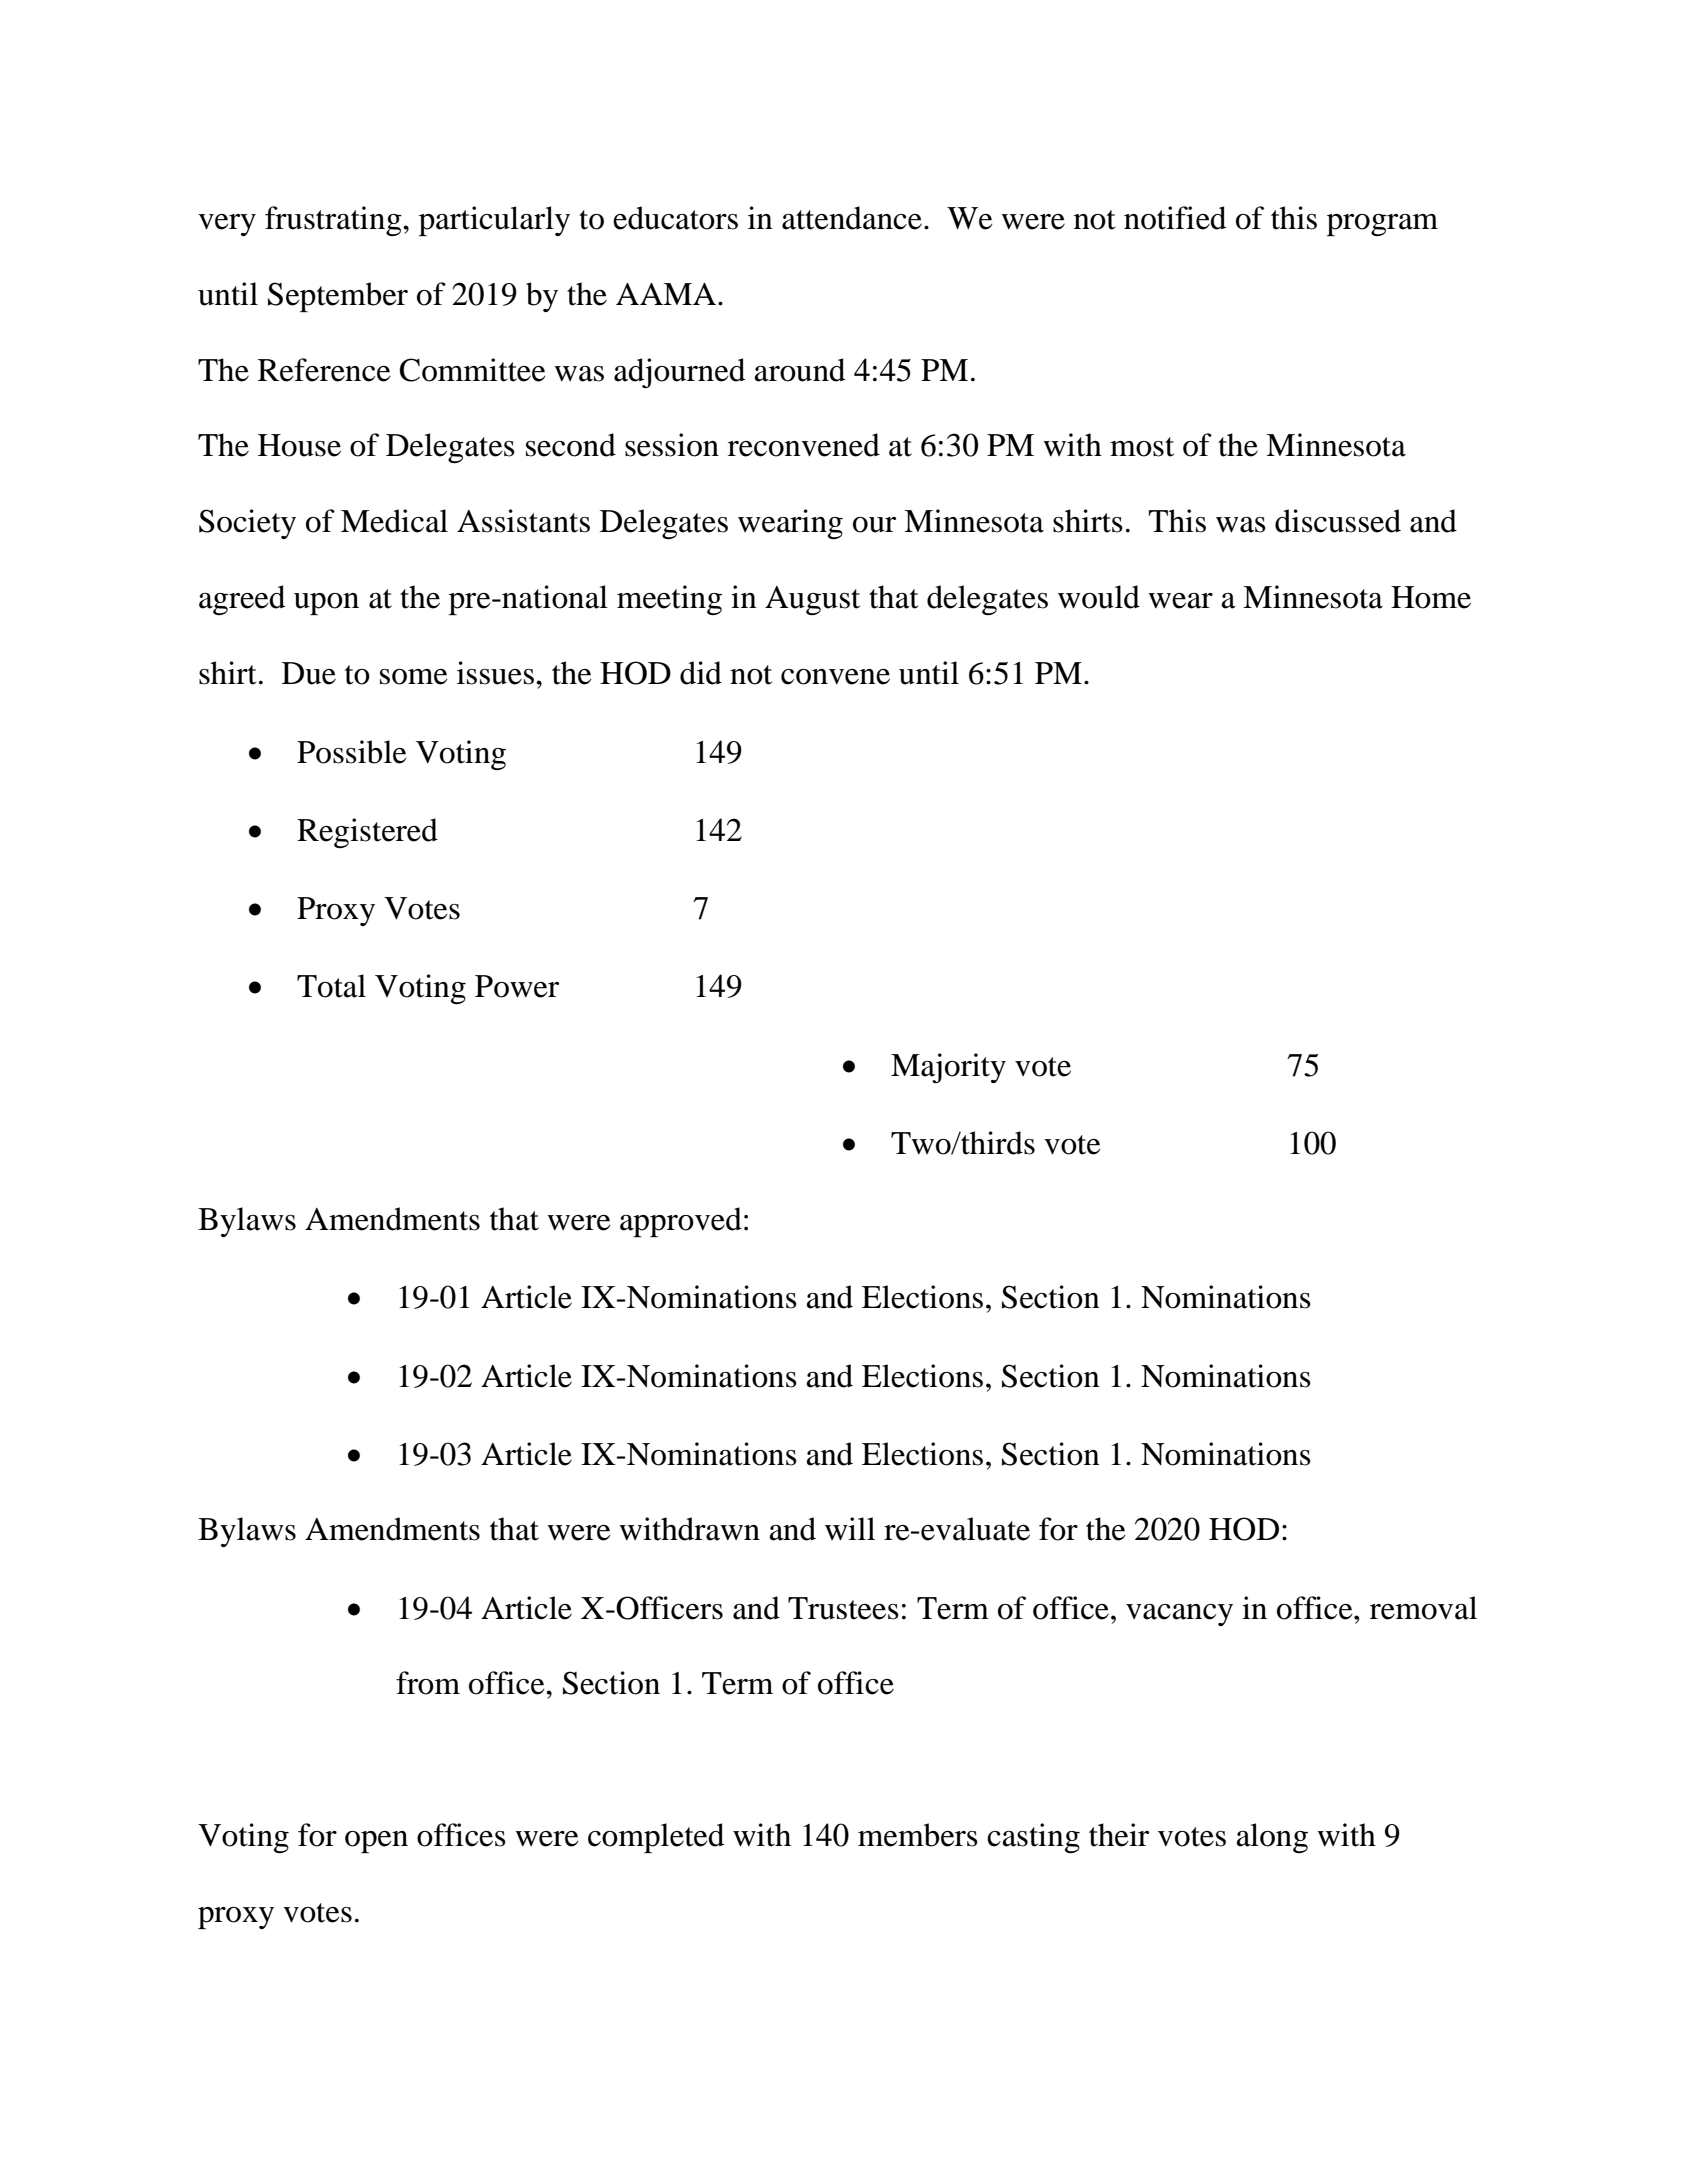  Describe the element at coordinates (1423, 1608) in the page. I see `removal` at that location.
